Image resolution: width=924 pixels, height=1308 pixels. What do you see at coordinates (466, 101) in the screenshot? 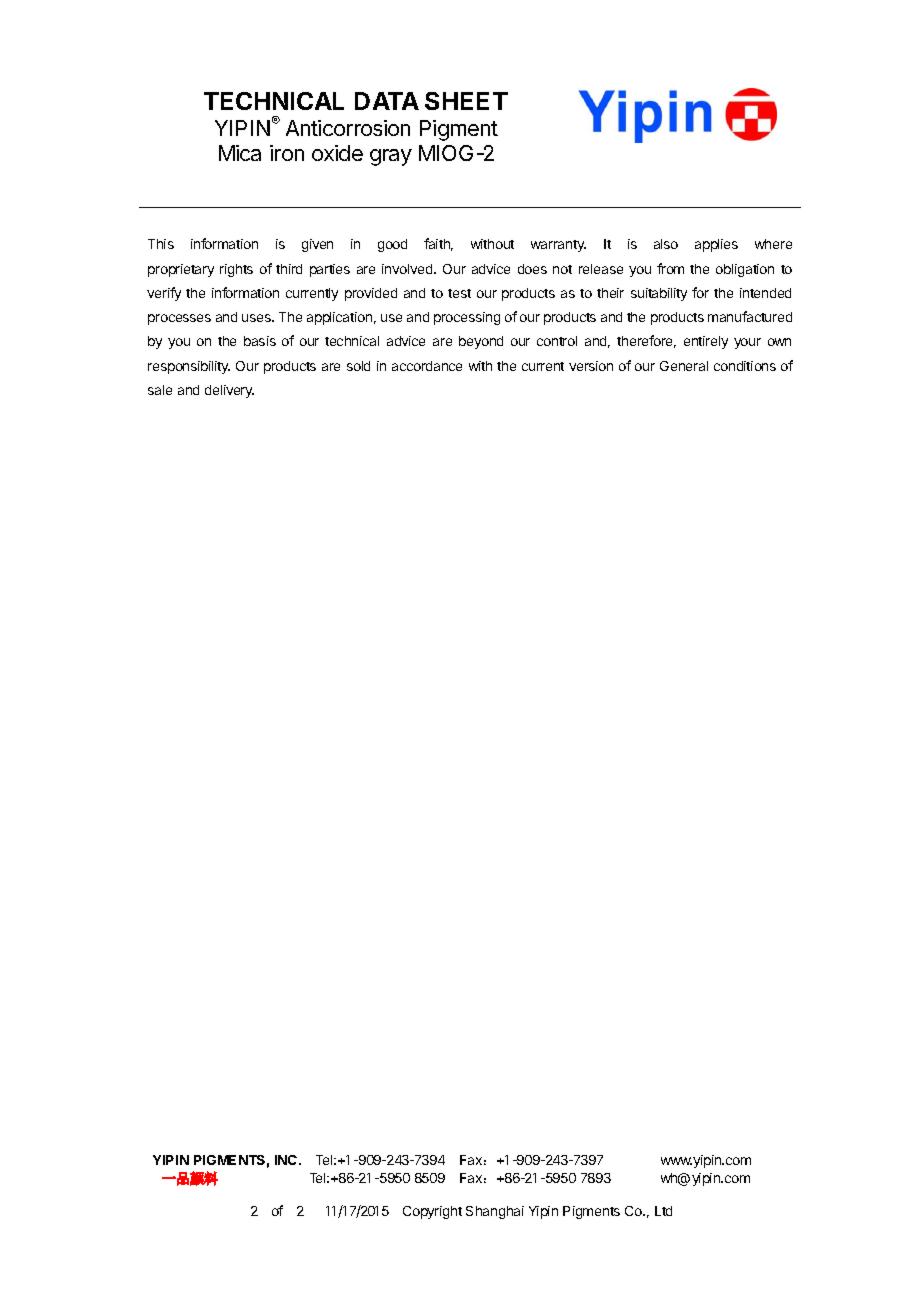
I see `SHEET` at bounding box center [466, 101].
